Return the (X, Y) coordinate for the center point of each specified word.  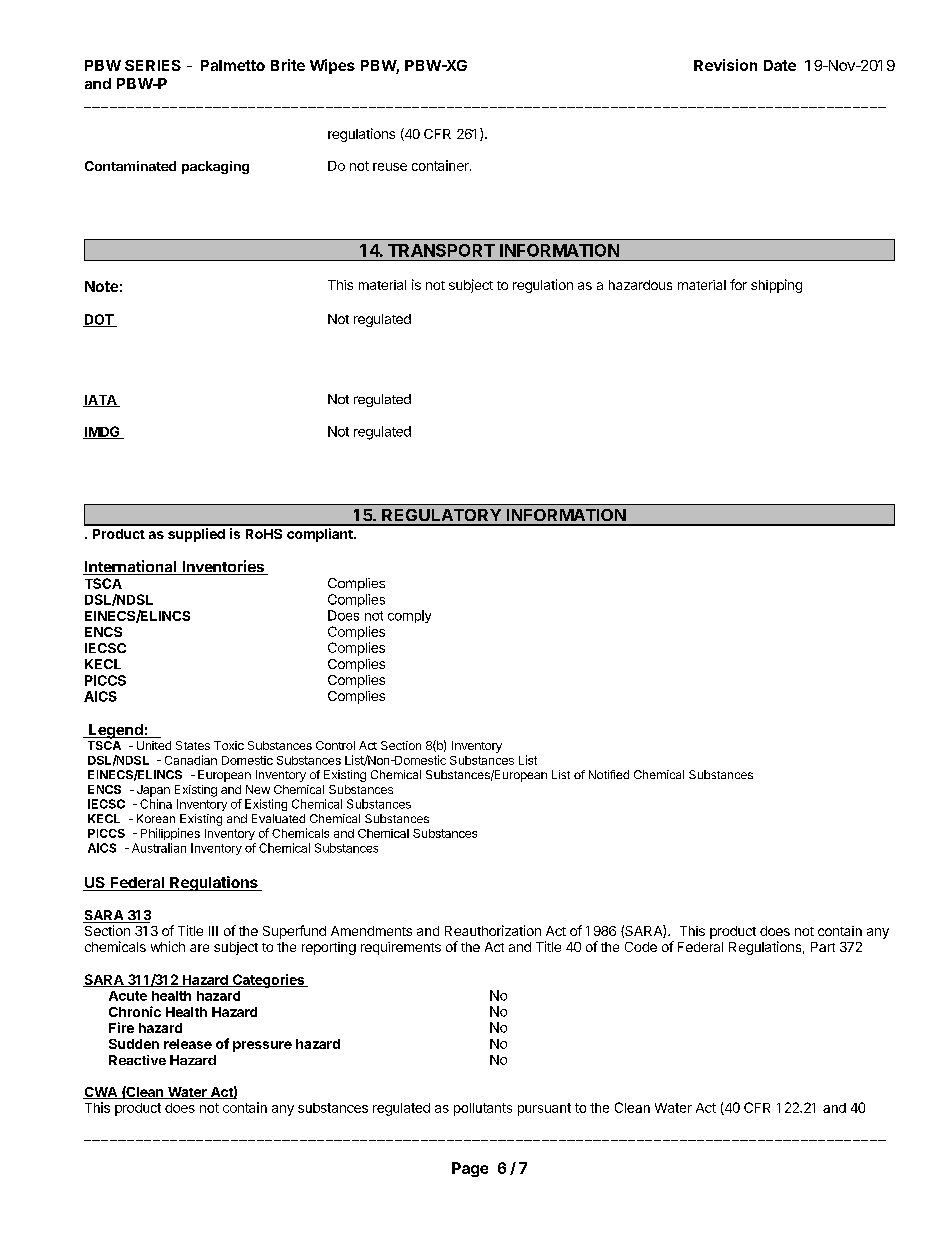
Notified (609, 774)
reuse (390, 167)
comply (409, 616)
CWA (101, 1093)
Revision (725, 65)
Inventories (223, 567)
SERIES (153, 65)
